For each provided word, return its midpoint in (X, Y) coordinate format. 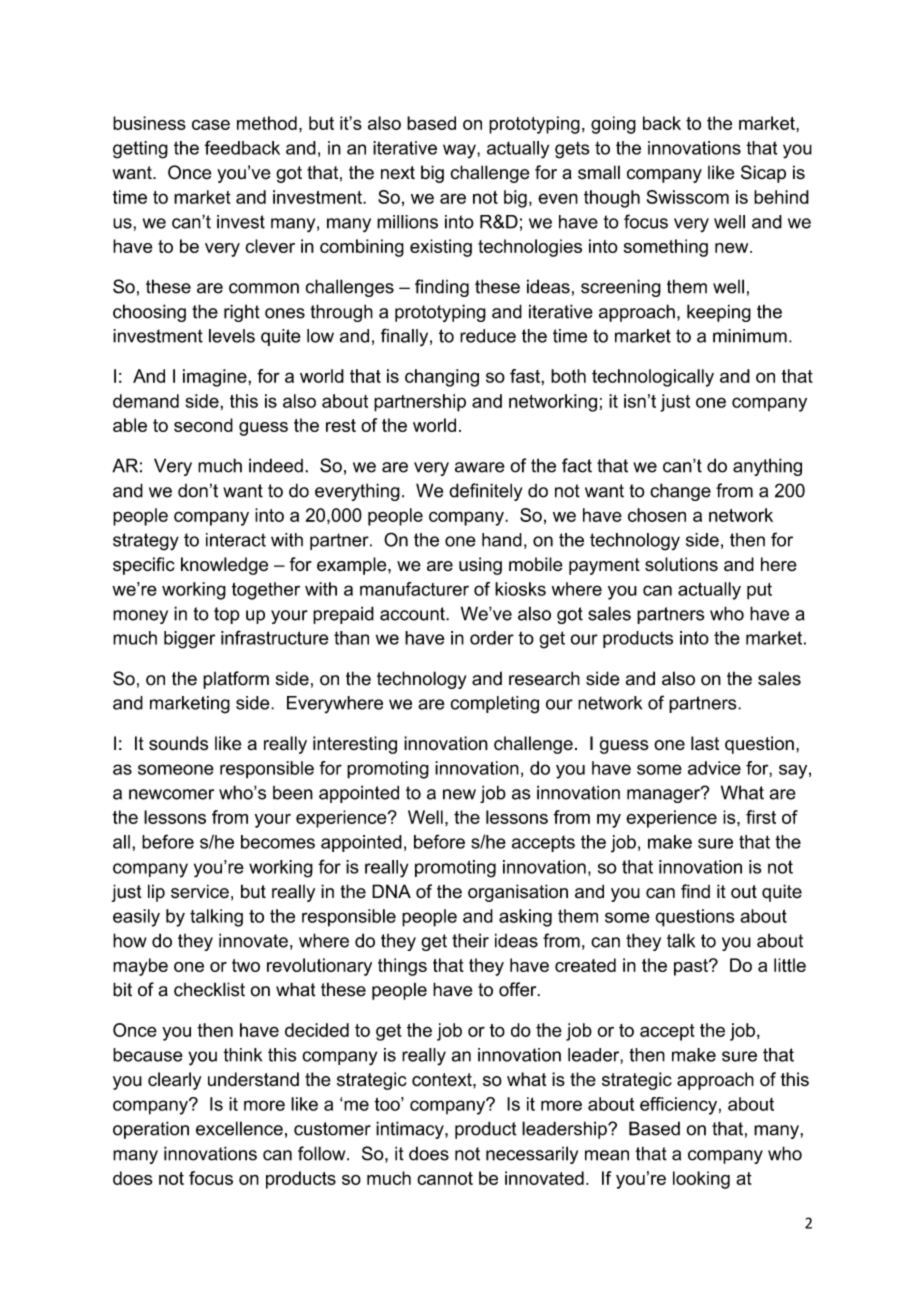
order (492, 638)
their (470, 940)
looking (701, 1180)
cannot (445, 1178)
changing (442, 378)
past (692, 967)
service (200, 891)
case (211, 125)
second (203, 425)
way (460, 151)
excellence (239, 1128)
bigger (189, 640)
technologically (653, 378)
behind (781, 197)
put (759, 591)
